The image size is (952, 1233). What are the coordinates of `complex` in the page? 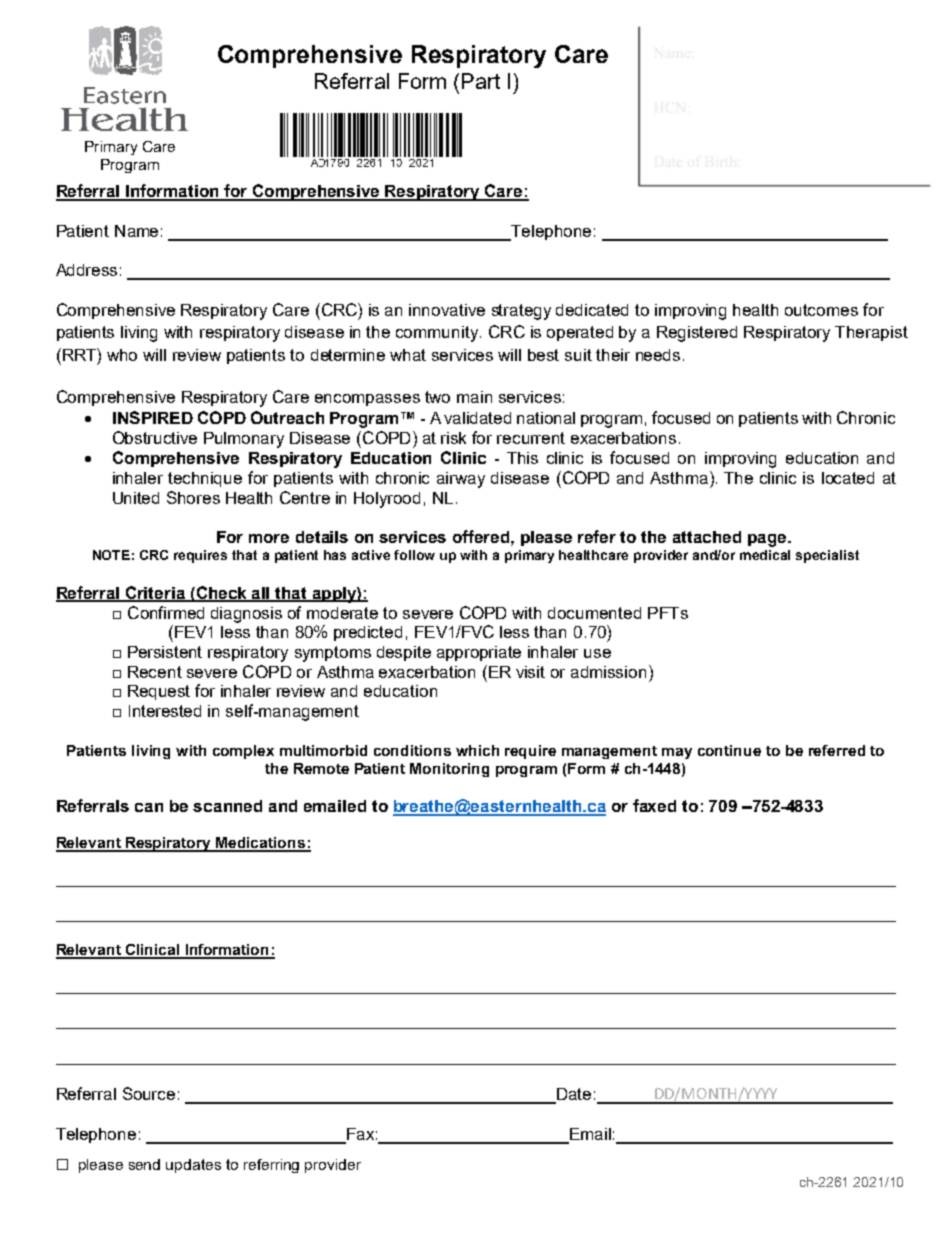 It's located at (243, 752).
